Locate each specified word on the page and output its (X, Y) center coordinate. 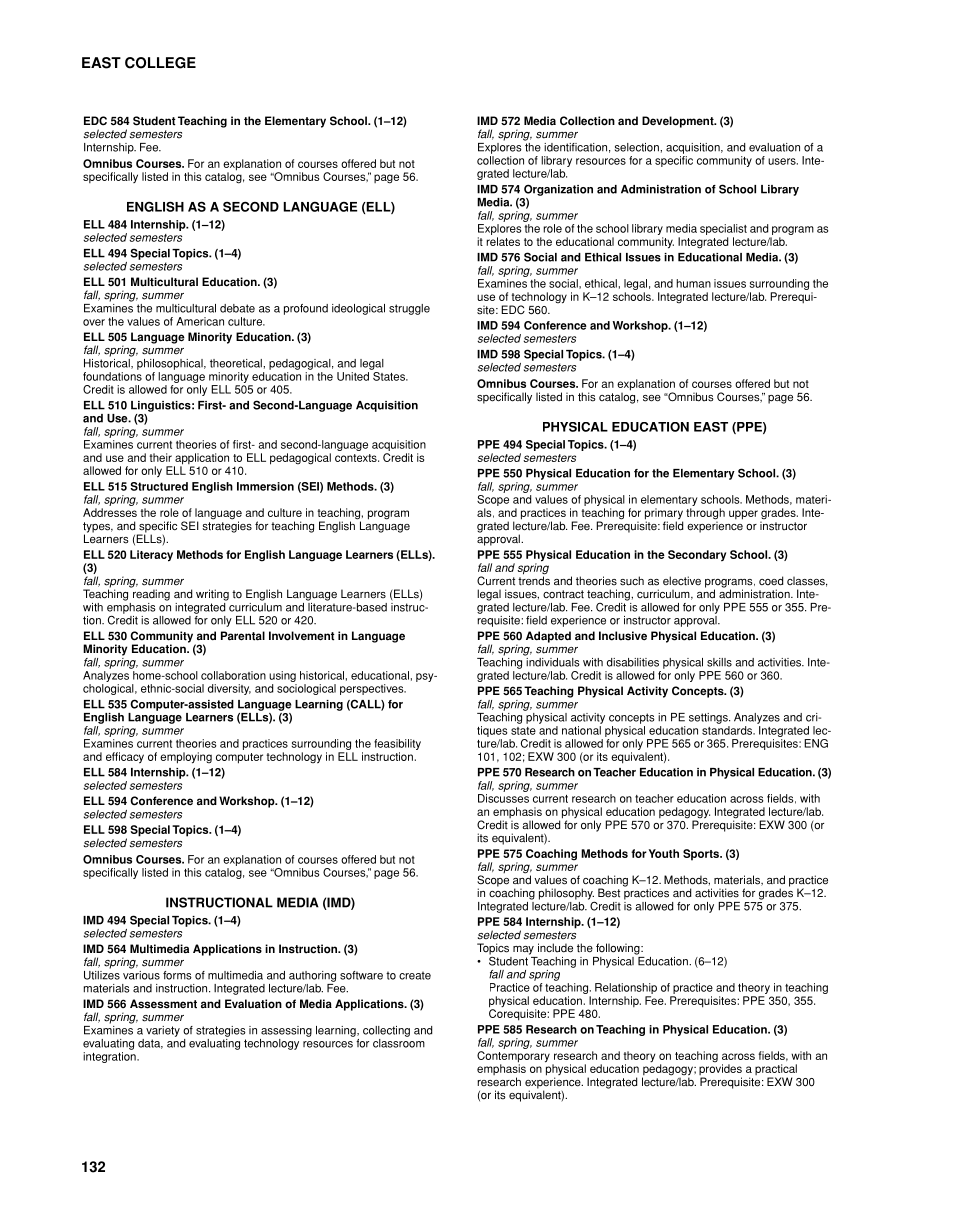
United (353, 376)
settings (709, 718)
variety (163, 1031)
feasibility (397, 746)
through (705, 514)
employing (186, 758)
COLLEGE (160, 63)
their (160, 457)
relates (503, 241)
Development (679, 122)
